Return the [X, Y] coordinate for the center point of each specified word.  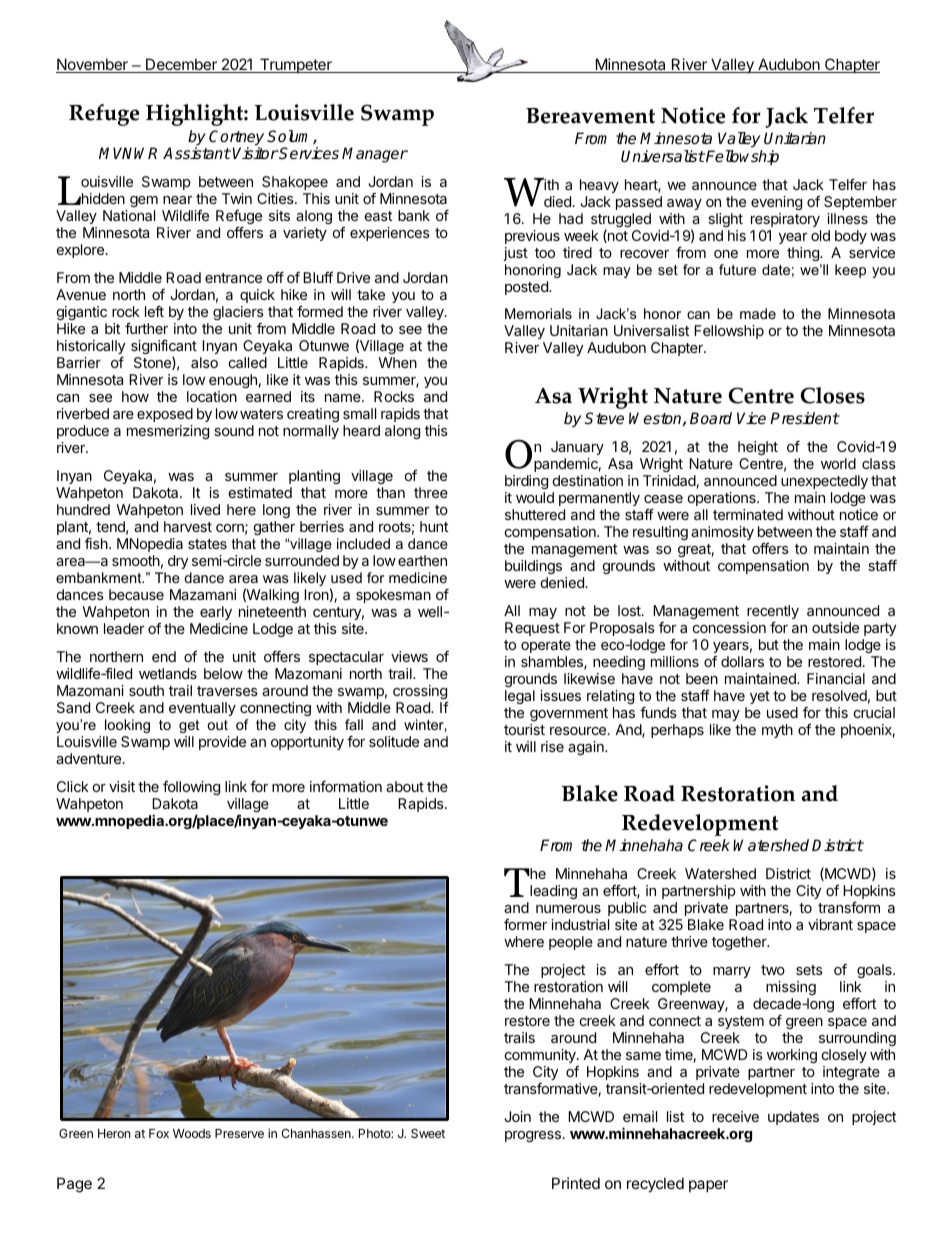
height [758, 448]
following [191, 788]
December [181, 65]
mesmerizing [168, 432]
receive [735, 1116]
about [405, 786]
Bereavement [590, 116]
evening [776, 203]
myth [777, 731]
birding [526, 482]
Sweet [428, 1133]
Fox [159, 1133]
